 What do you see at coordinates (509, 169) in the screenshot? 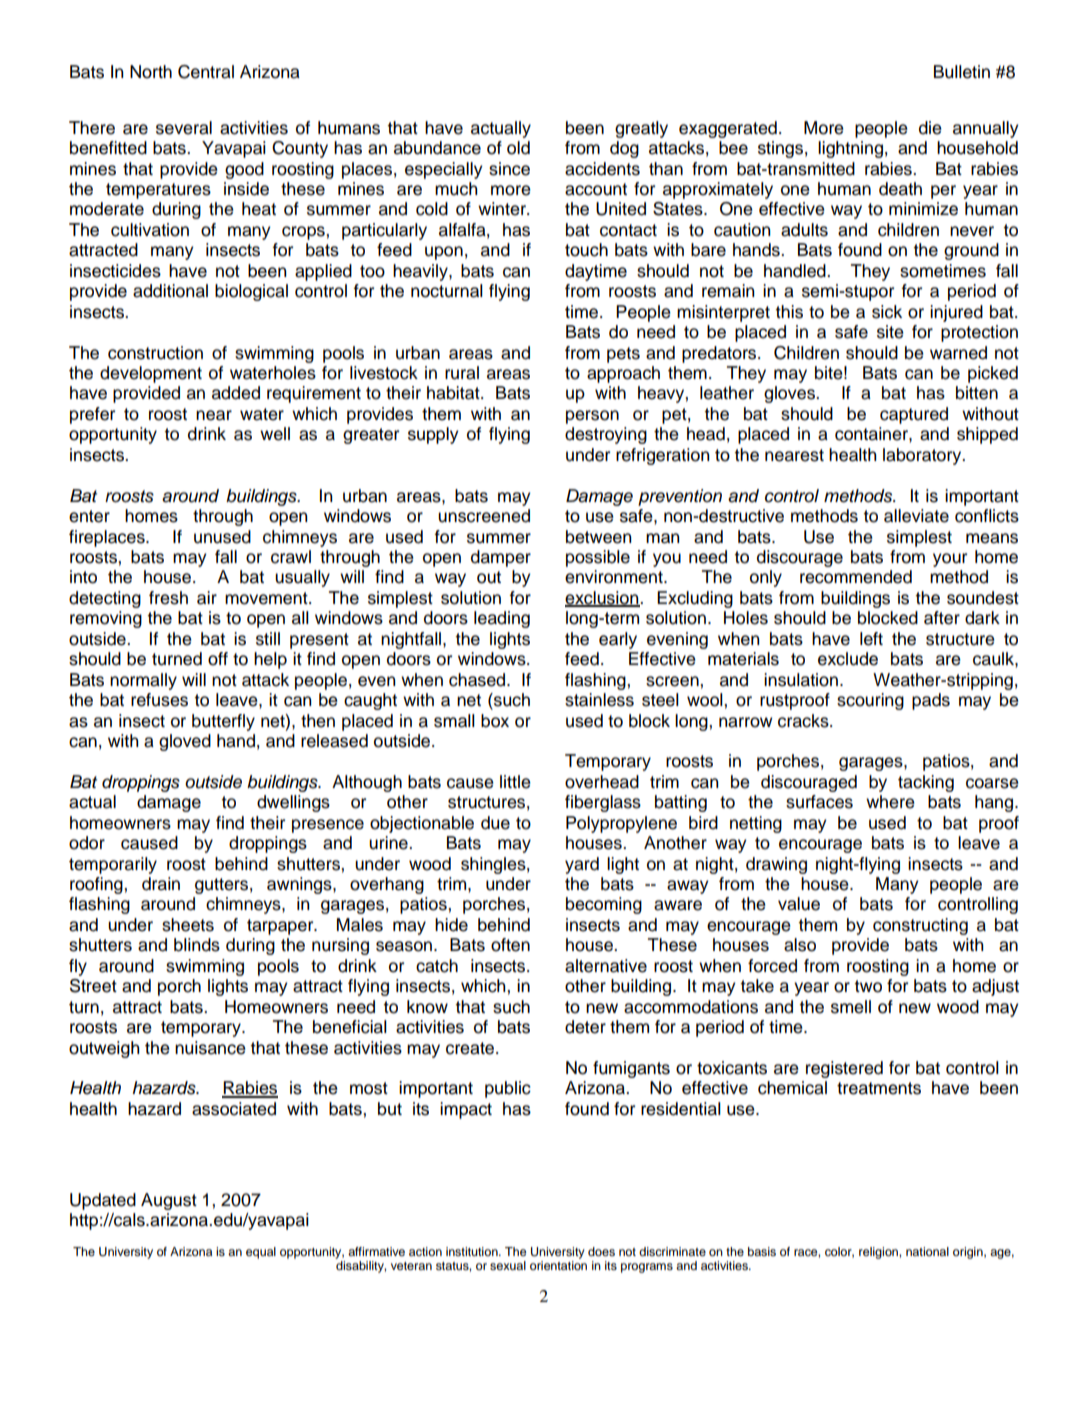
I see `since` at bounding box center [509, 169].
